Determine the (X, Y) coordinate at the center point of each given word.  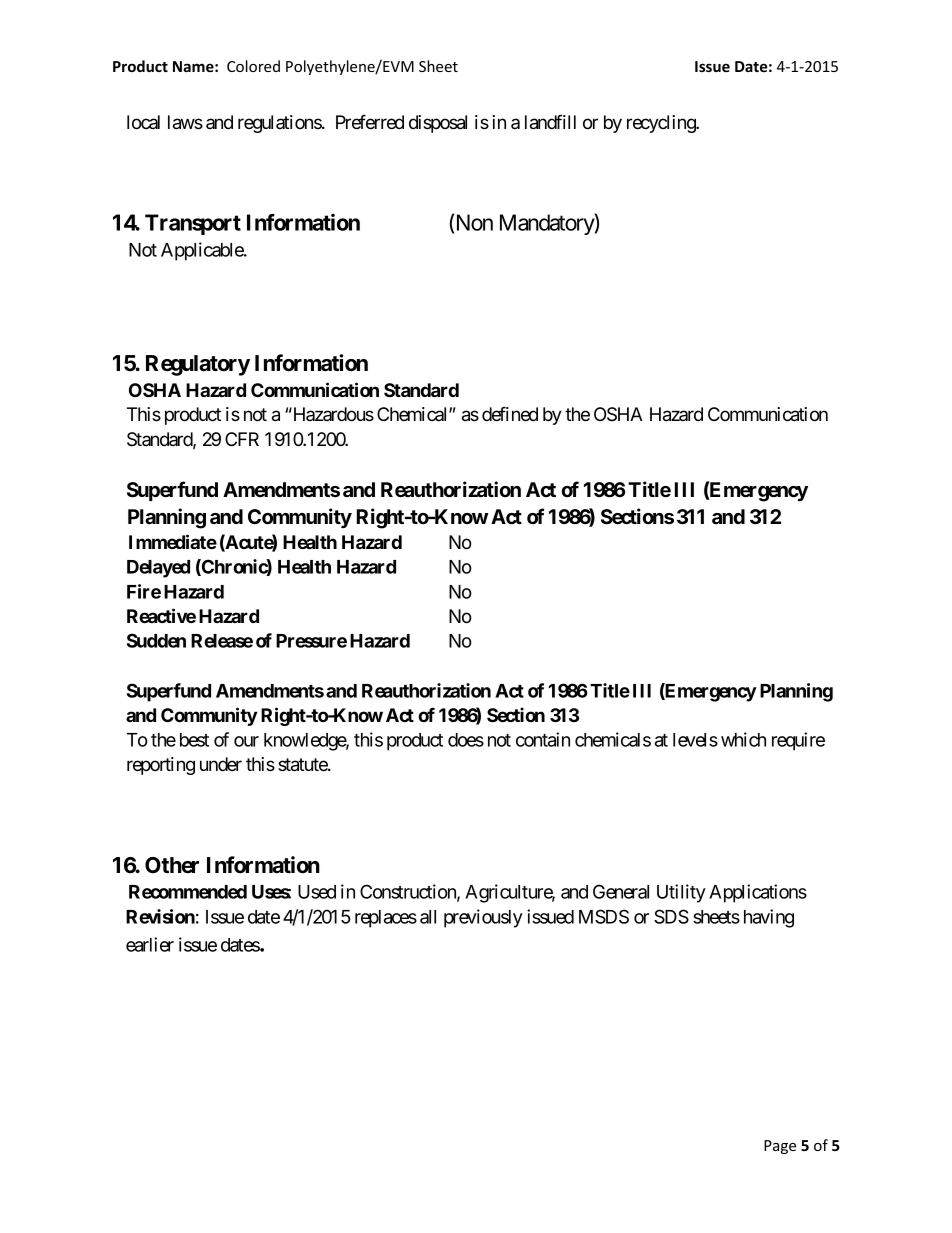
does (466, 740)
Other (172, 865)
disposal (438, 124)
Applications (758, 893)
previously (483, 918)
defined (510, 414)
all (428, 917)
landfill (550, 122)
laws (185, 122)
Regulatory (198, 365)
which (743, 739)
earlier (150, 944)
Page (780, 1147)
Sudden (156, 640)
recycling (662, 124)
